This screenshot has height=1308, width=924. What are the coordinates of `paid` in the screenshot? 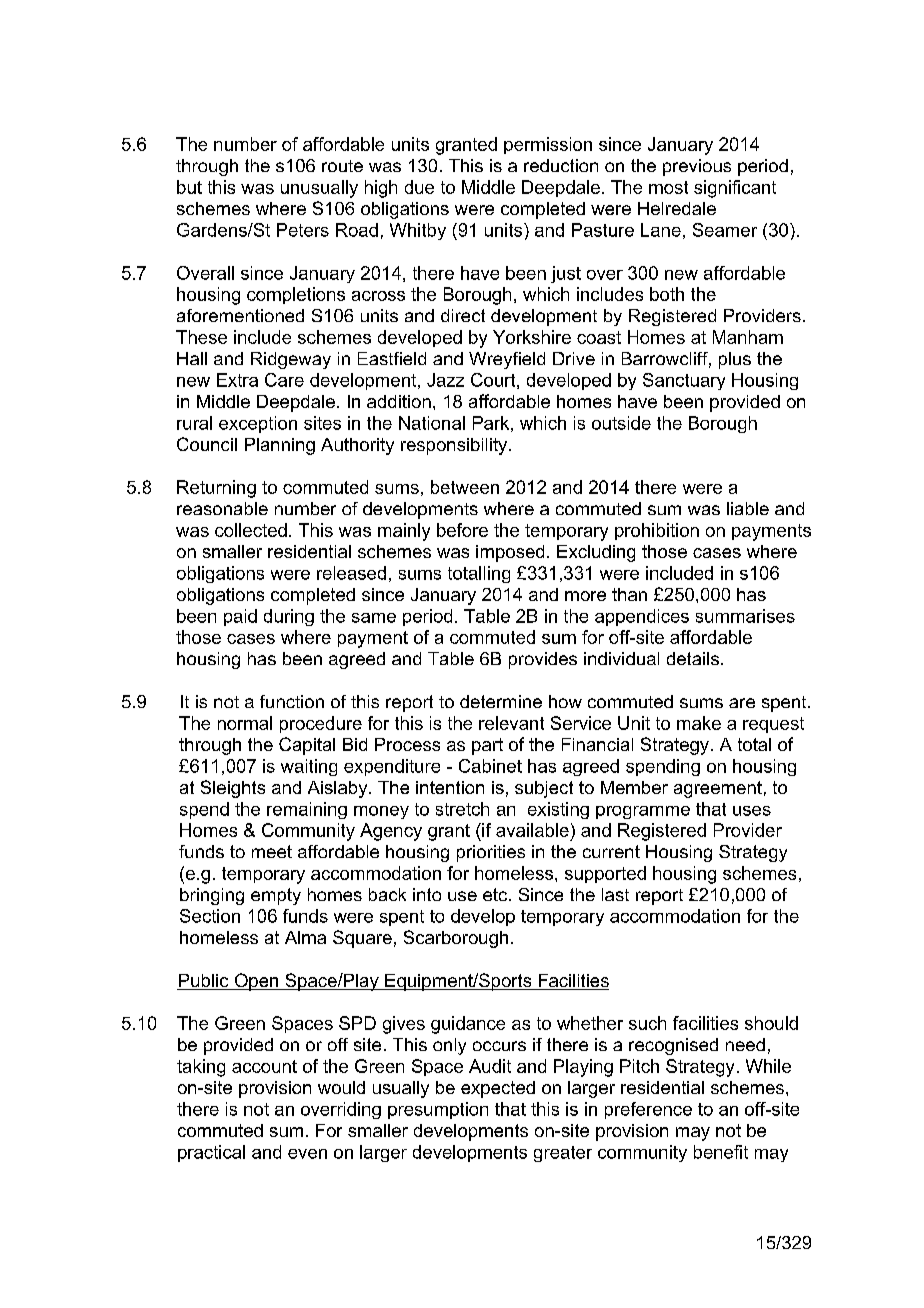 It's located at (240, 617).
